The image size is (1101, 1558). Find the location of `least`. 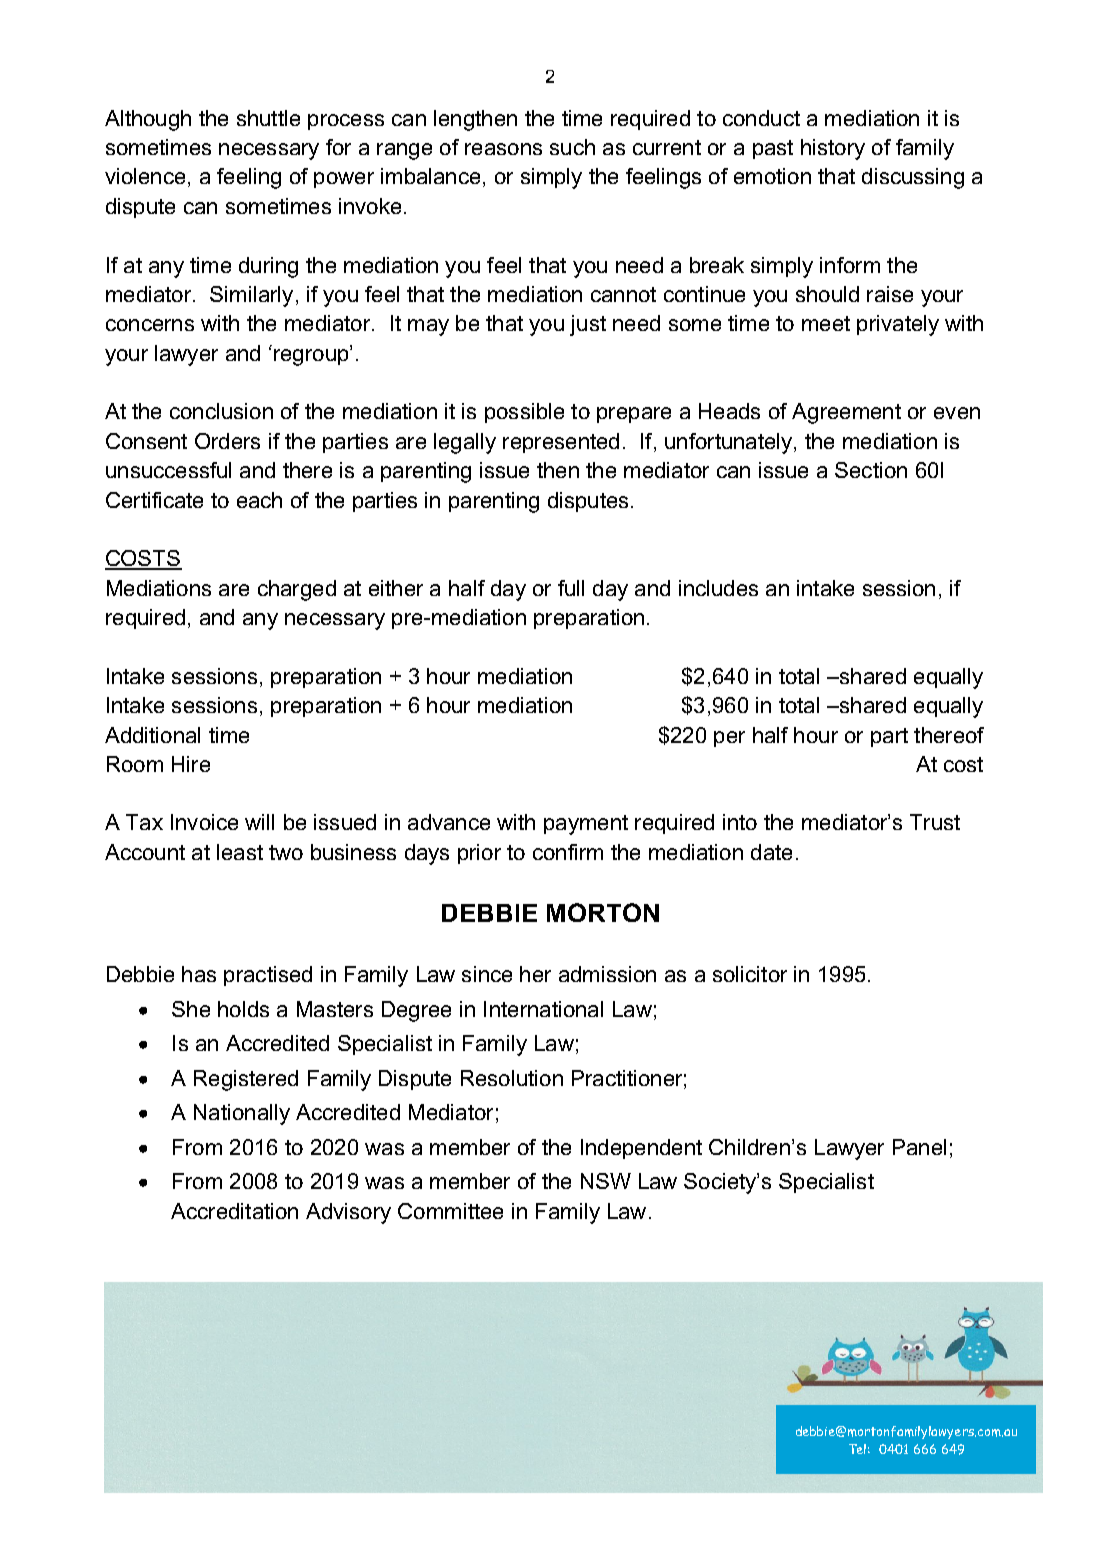

least is located at coordinates (240, 852).
